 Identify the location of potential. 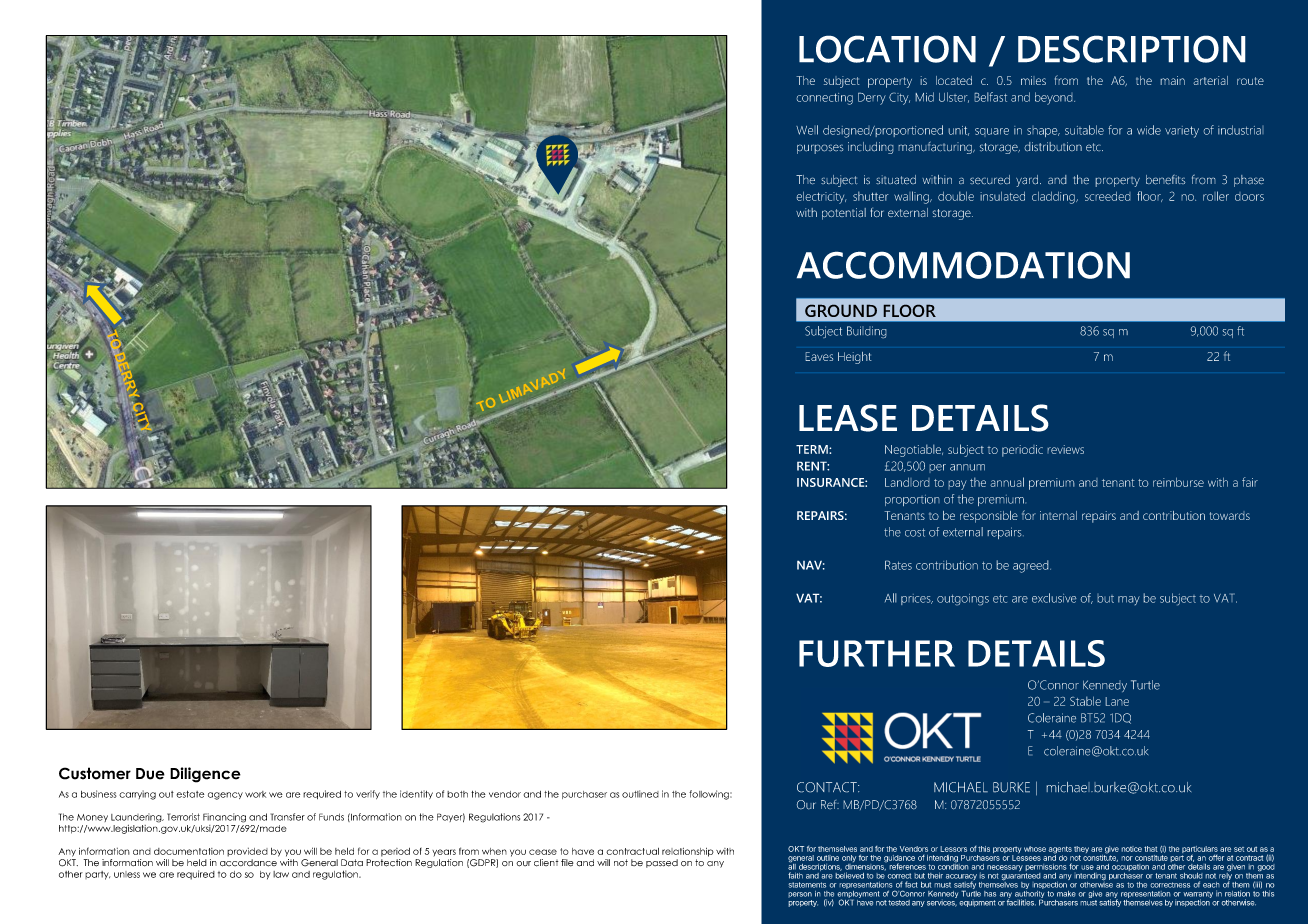
(844, 214).
